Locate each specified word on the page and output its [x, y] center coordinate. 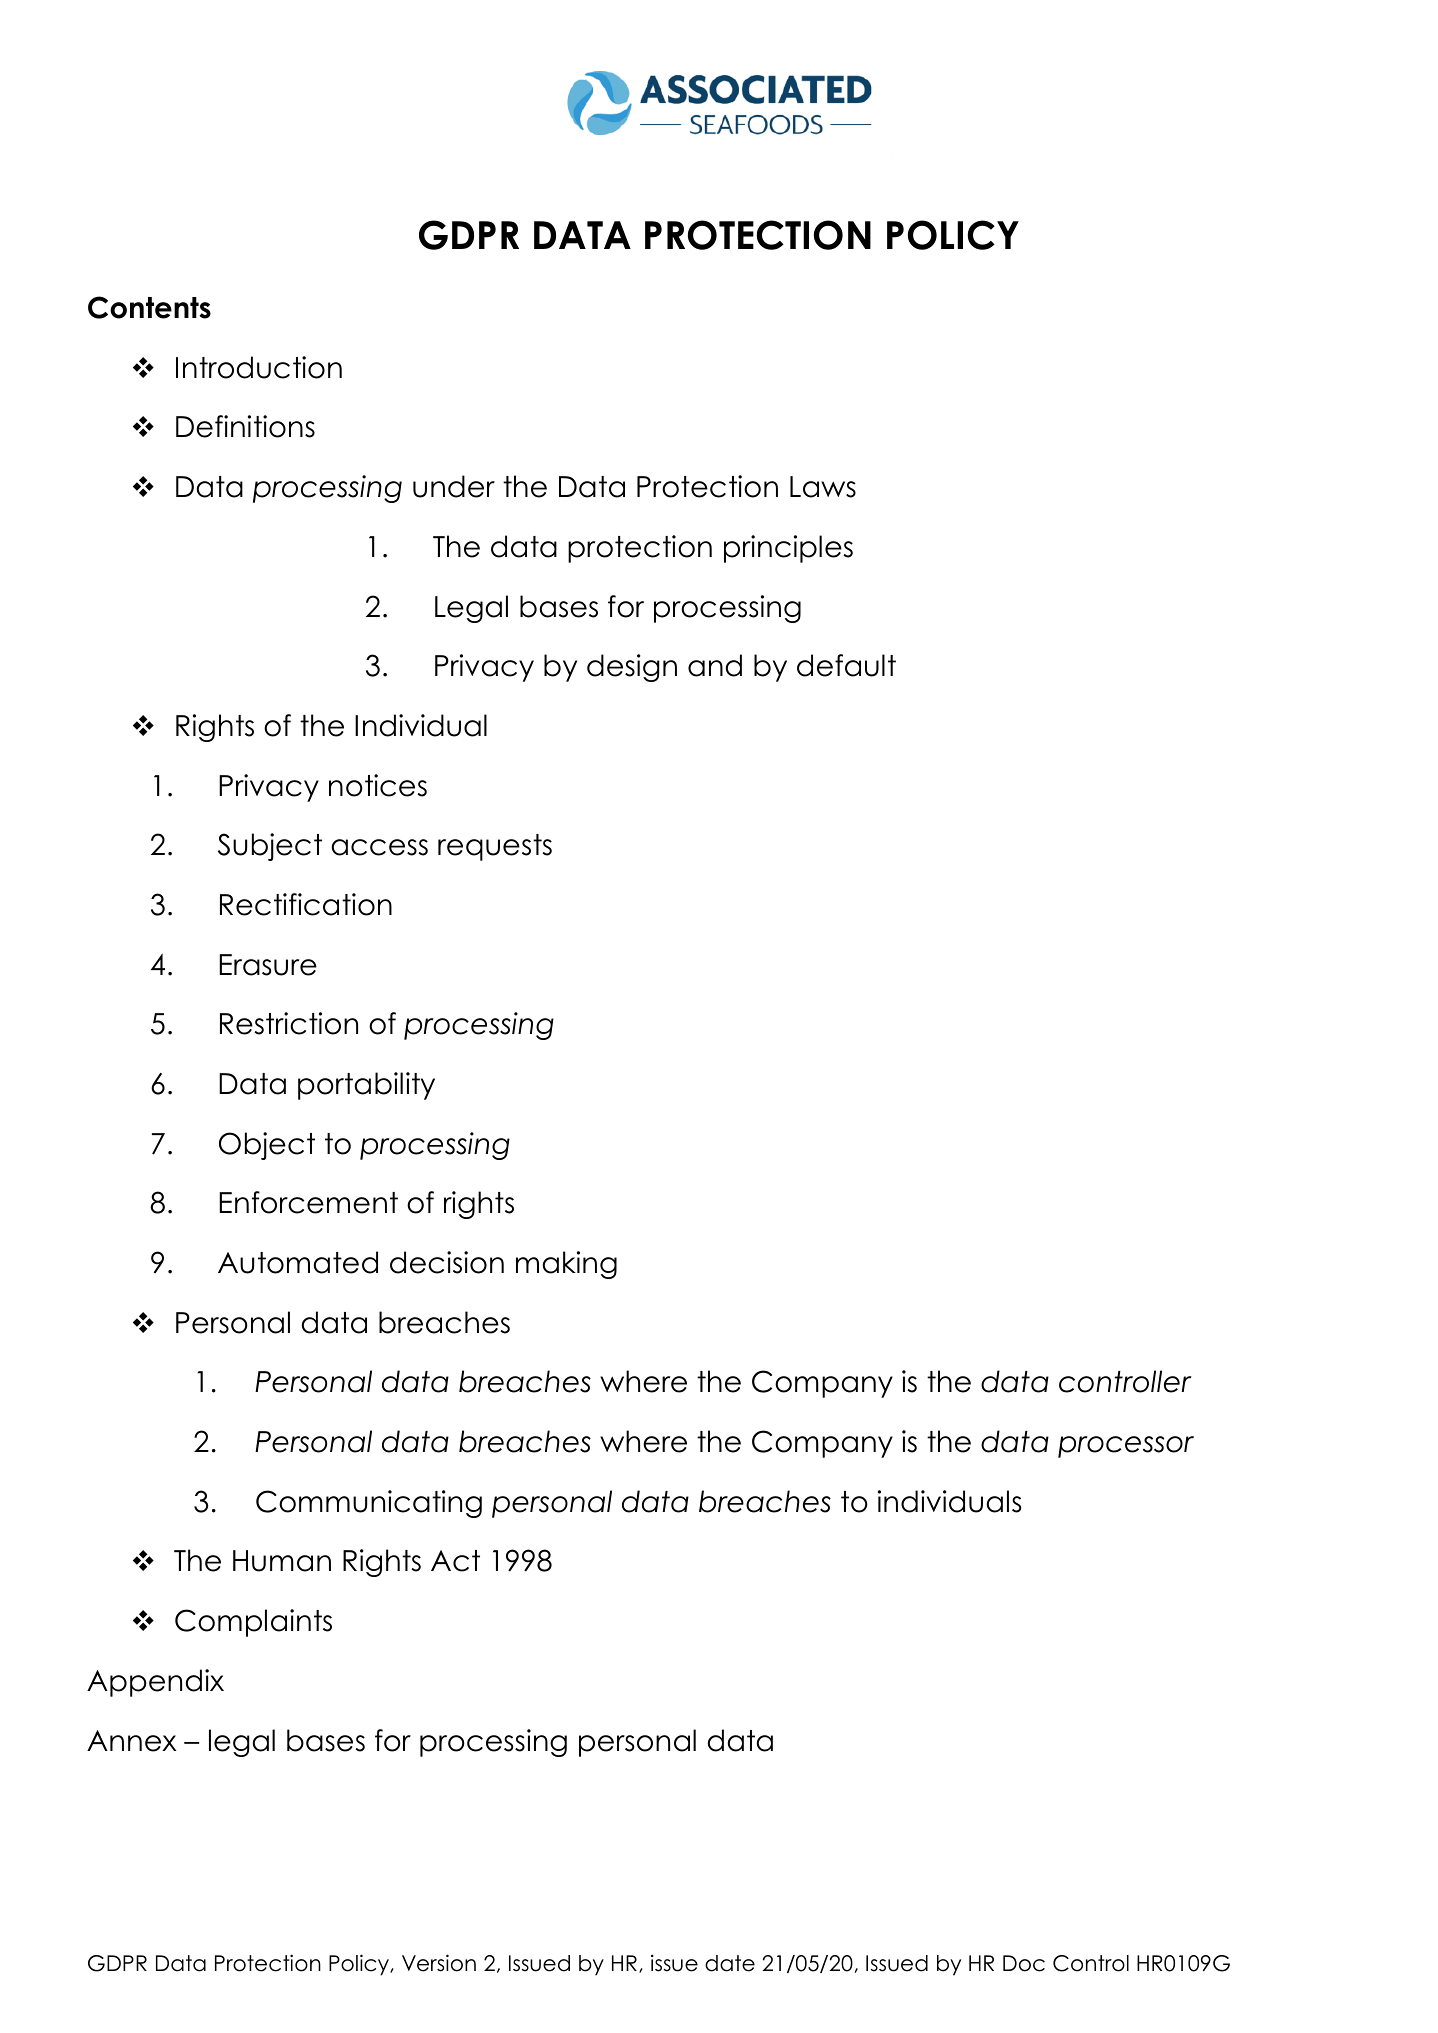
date [730, 1963]
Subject [270, 847]
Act [455, 1561]
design [632, 668]
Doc [1024, 1963]
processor [1126, 1447]
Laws [823, 487]
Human [282, 1561]
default [846, 665]
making [566, 1265]
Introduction [259, 367]
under [454, 486]
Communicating [369, 1504]
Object [267, 1146]
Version [439, 1963]
